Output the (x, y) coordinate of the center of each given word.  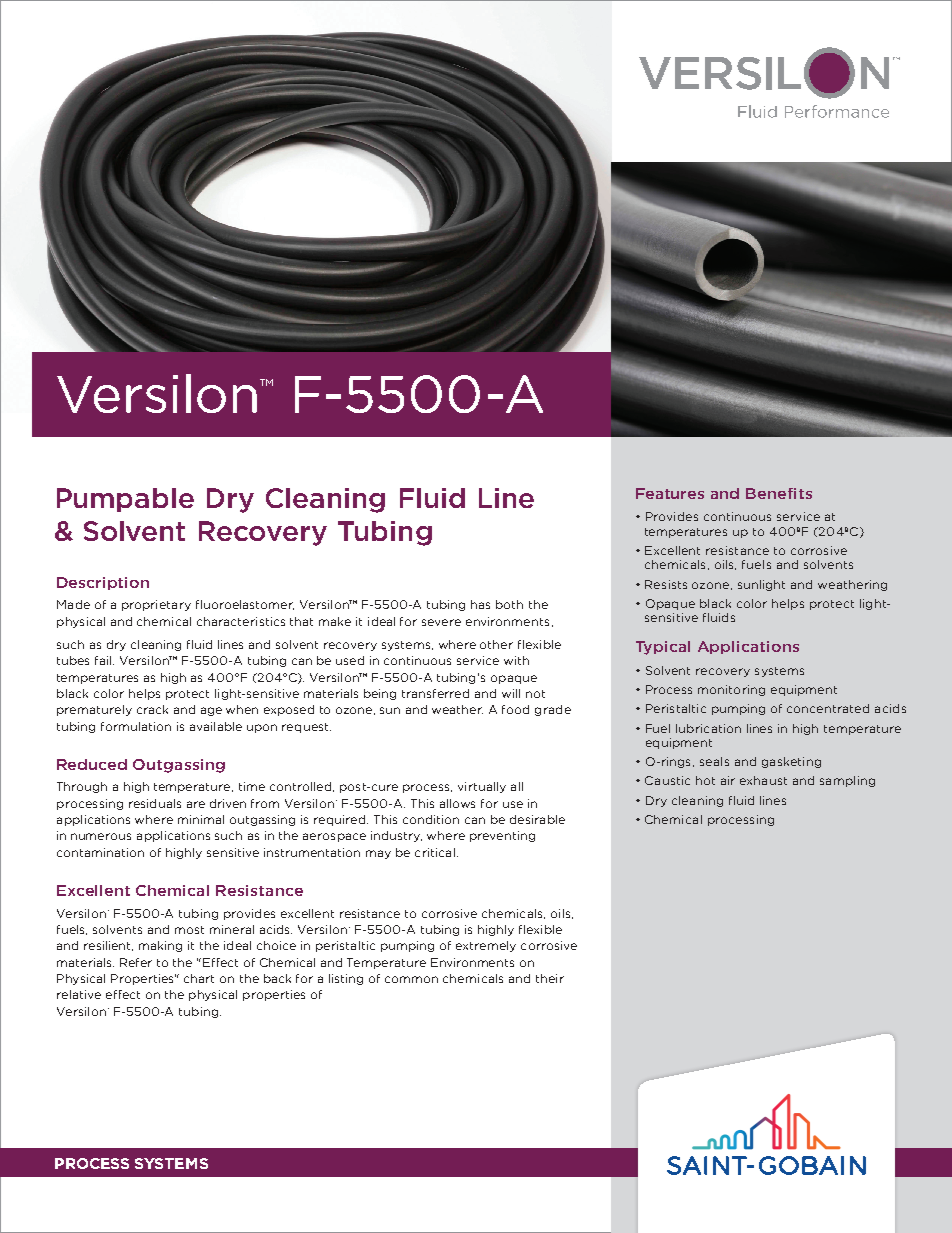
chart (199, 978)
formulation (136, 726)
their (550, 978)
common (411, 979)
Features (670, 493)
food (515, 709)
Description (103, 583)
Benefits (779, 493)
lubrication (708, 728)
